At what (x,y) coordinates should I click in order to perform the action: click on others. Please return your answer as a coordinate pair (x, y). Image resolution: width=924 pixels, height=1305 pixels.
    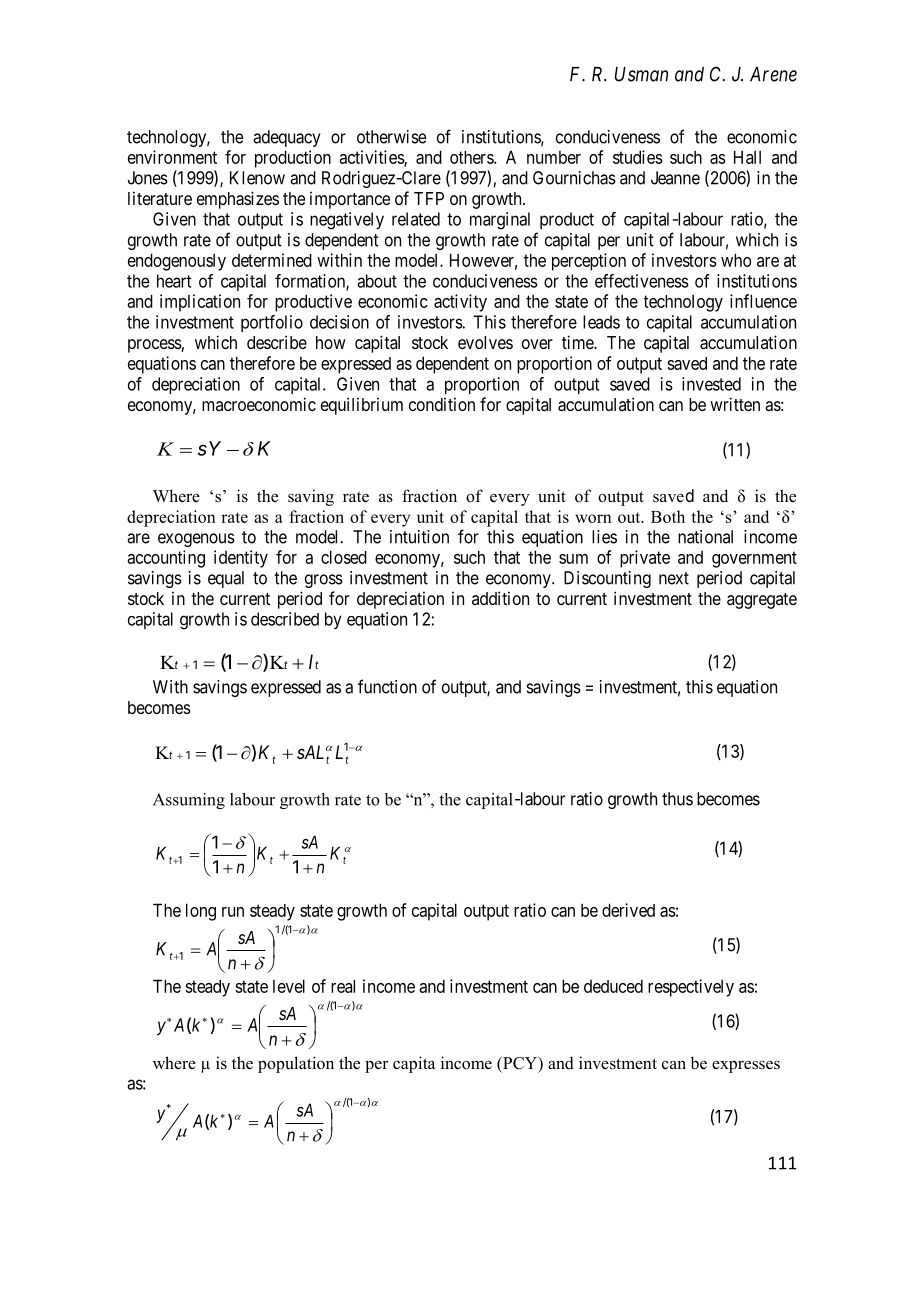
    Looking at the image, I should click on (472, 157).
